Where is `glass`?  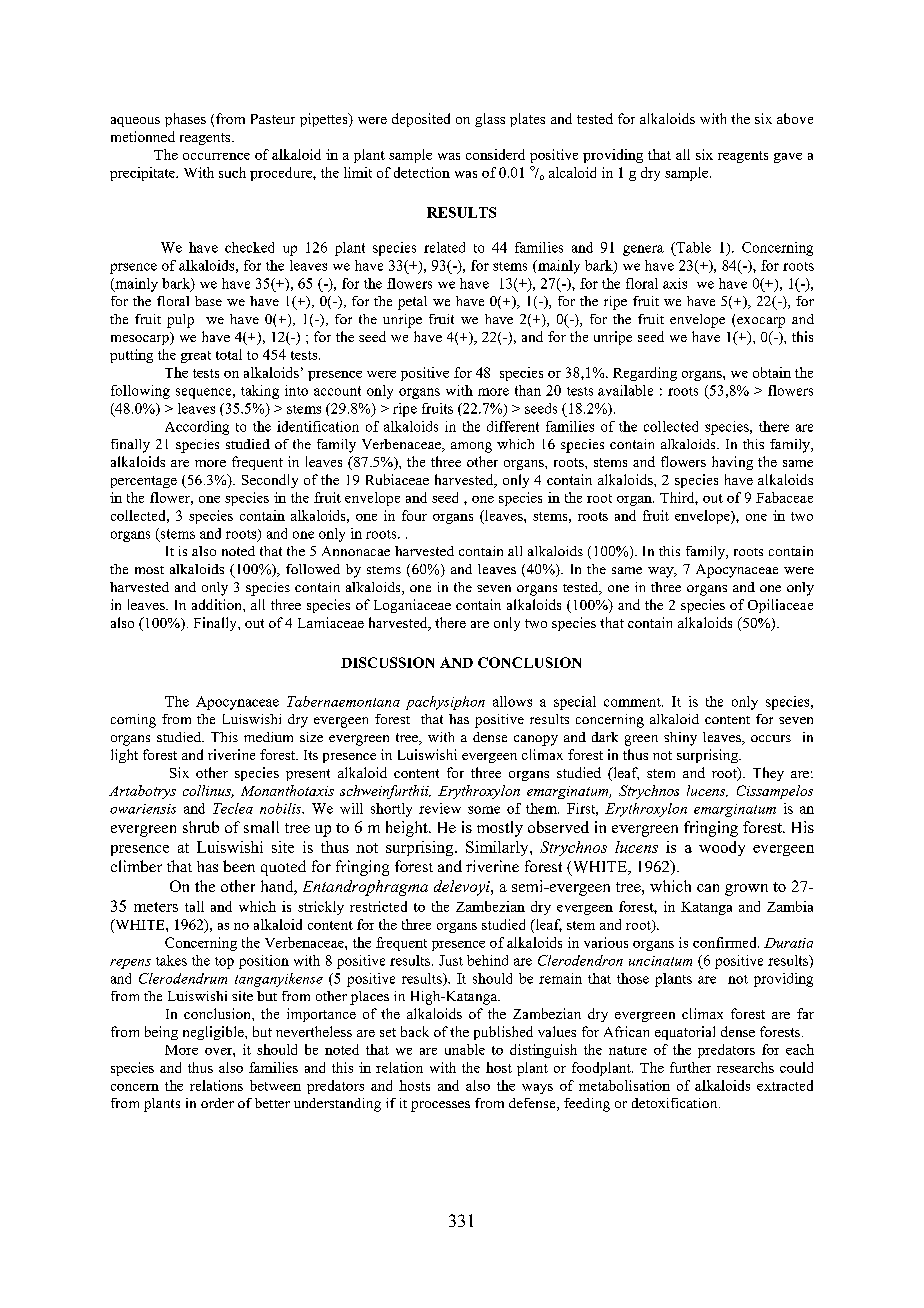 glass is located at coordinates (490, 120).
